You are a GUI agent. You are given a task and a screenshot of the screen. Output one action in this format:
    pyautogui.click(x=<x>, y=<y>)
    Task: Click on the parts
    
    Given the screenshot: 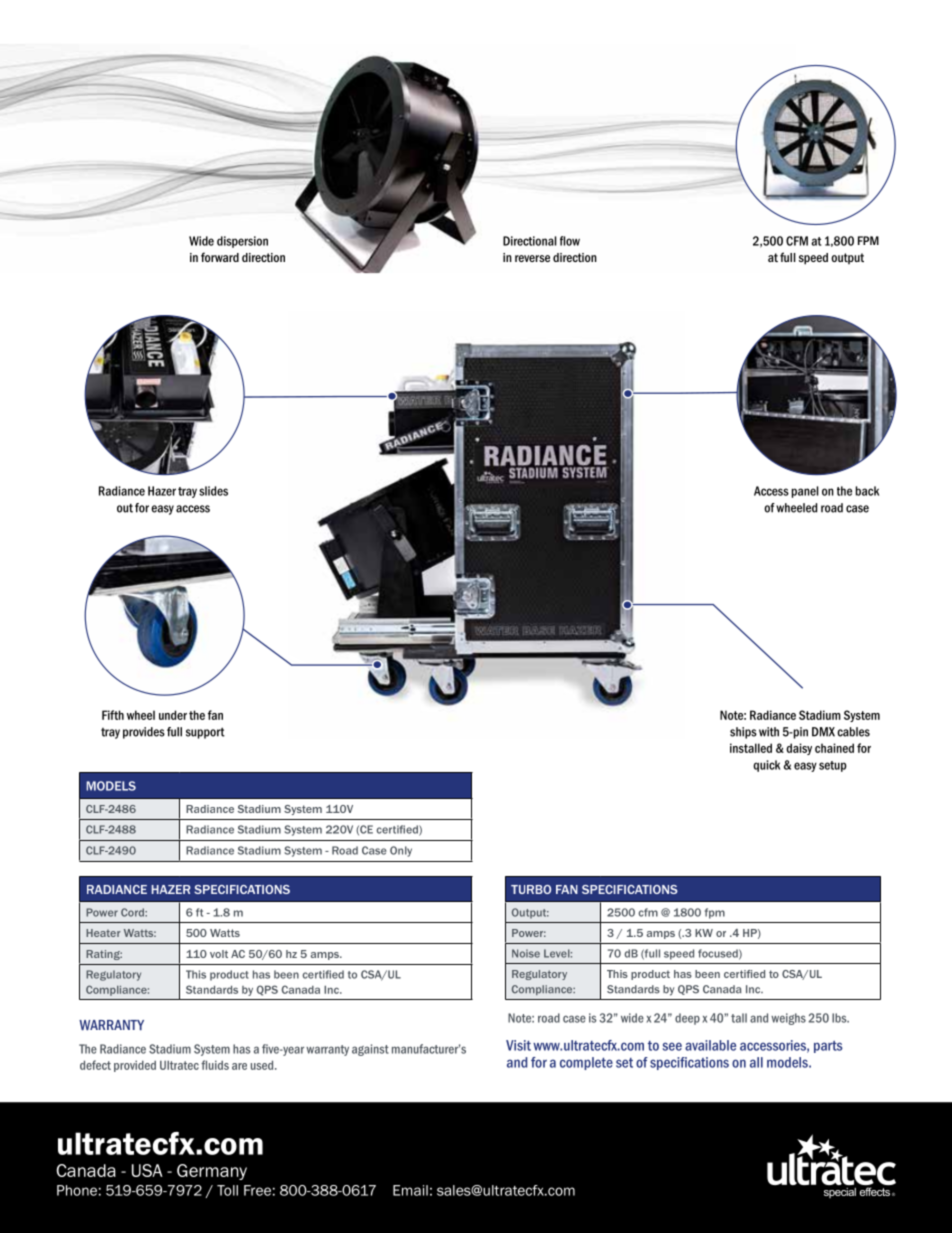 What is the action you would take?
    pyautogui.click(x=828, y=1047)
